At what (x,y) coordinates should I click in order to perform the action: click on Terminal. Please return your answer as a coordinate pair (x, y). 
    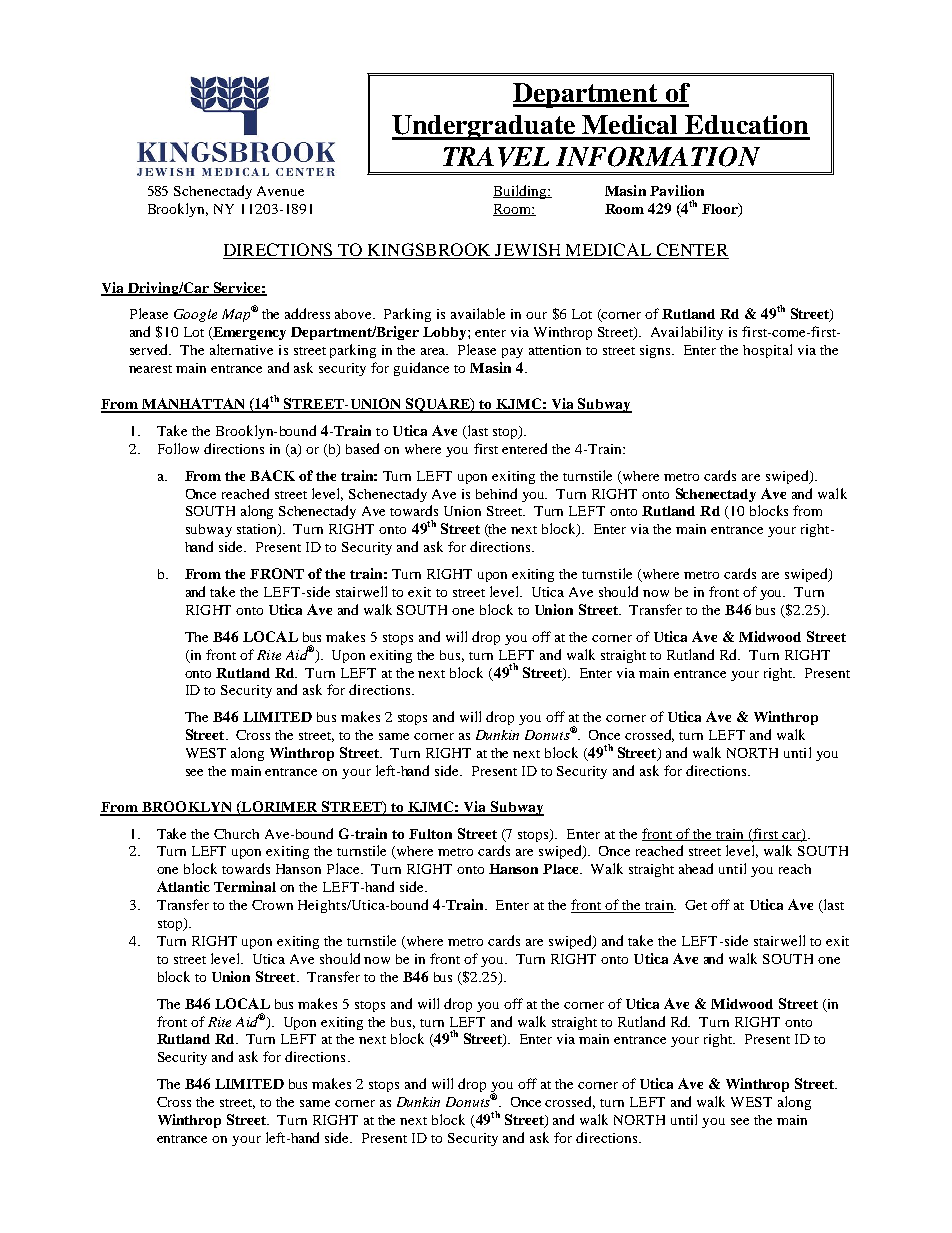
    Looking at the image, I should click on (245, 886).
